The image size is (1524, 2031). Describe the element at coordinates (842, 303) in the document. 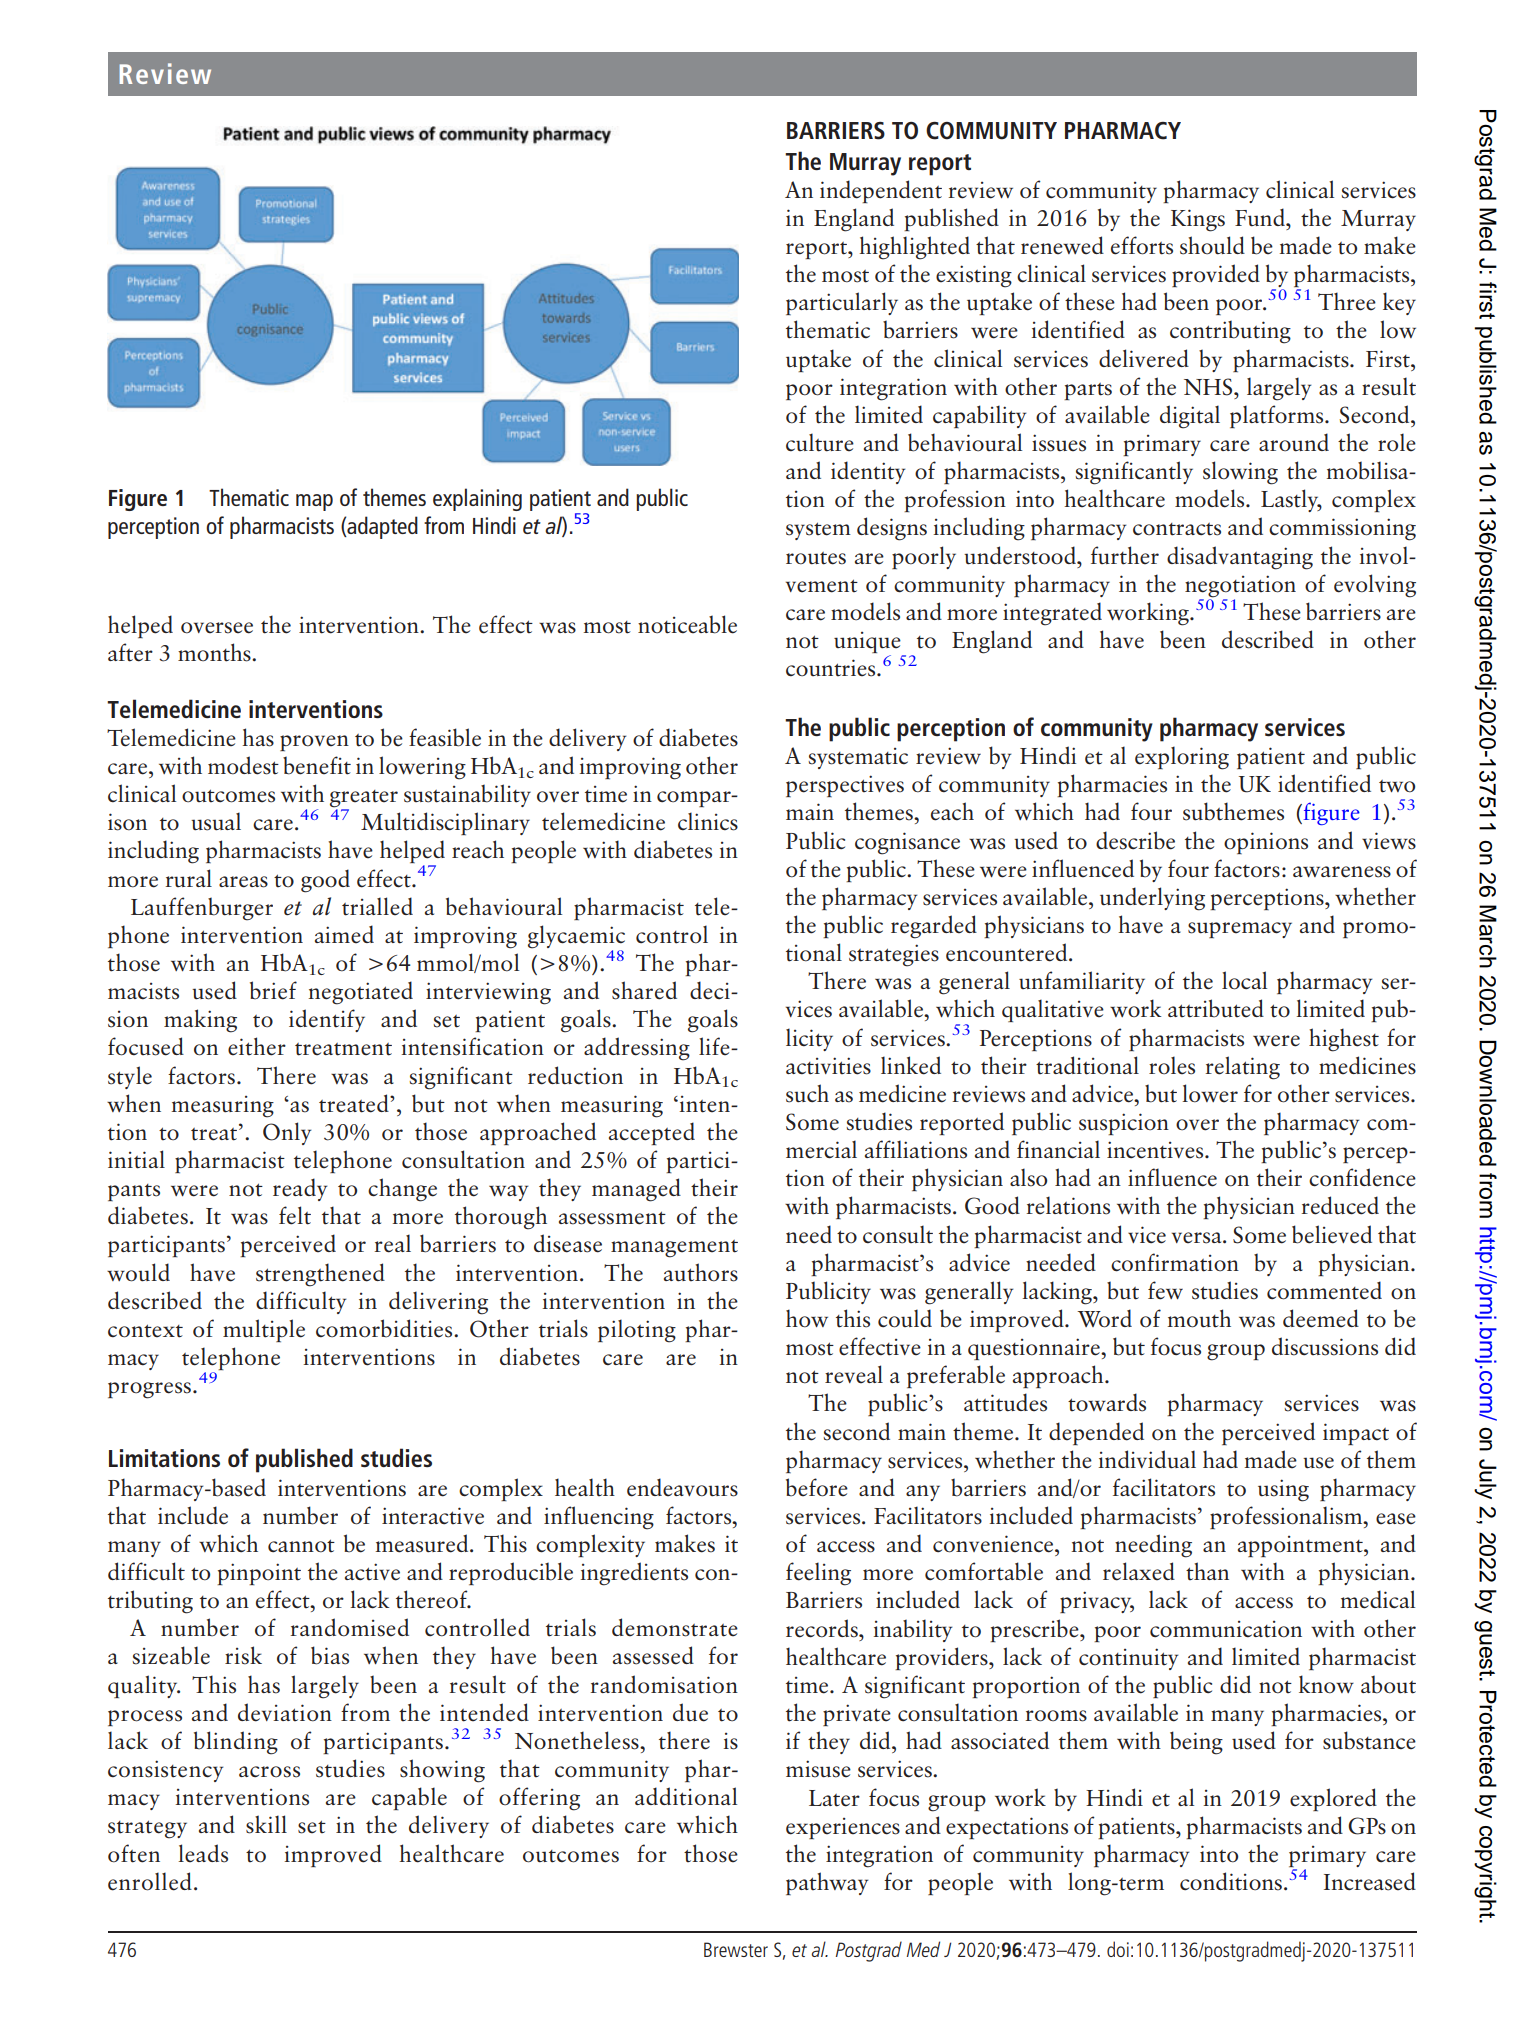

I see `particularly` at that location.
